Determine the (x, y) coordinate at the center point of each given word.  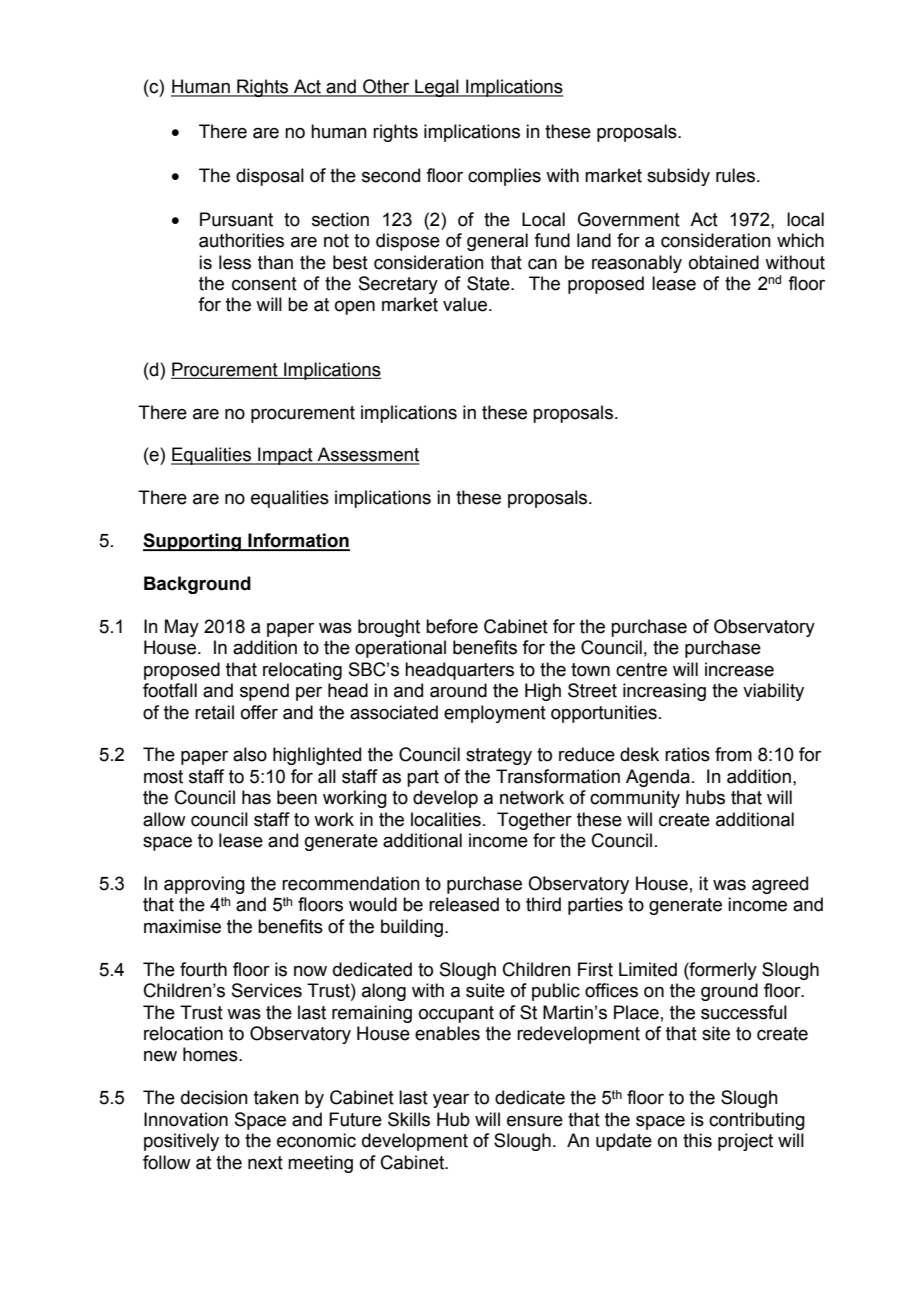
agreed (780, 885)
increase (739, 669)
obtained (724, 262)
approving (204, 885)
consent (264, 284)
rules (735, 175)
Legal (437, 88)
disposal (270, 177)
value (465, 304)
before (452, 626)
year (451, 1101)
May (182, 628)
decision (214, 1097)
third (543, 904)
